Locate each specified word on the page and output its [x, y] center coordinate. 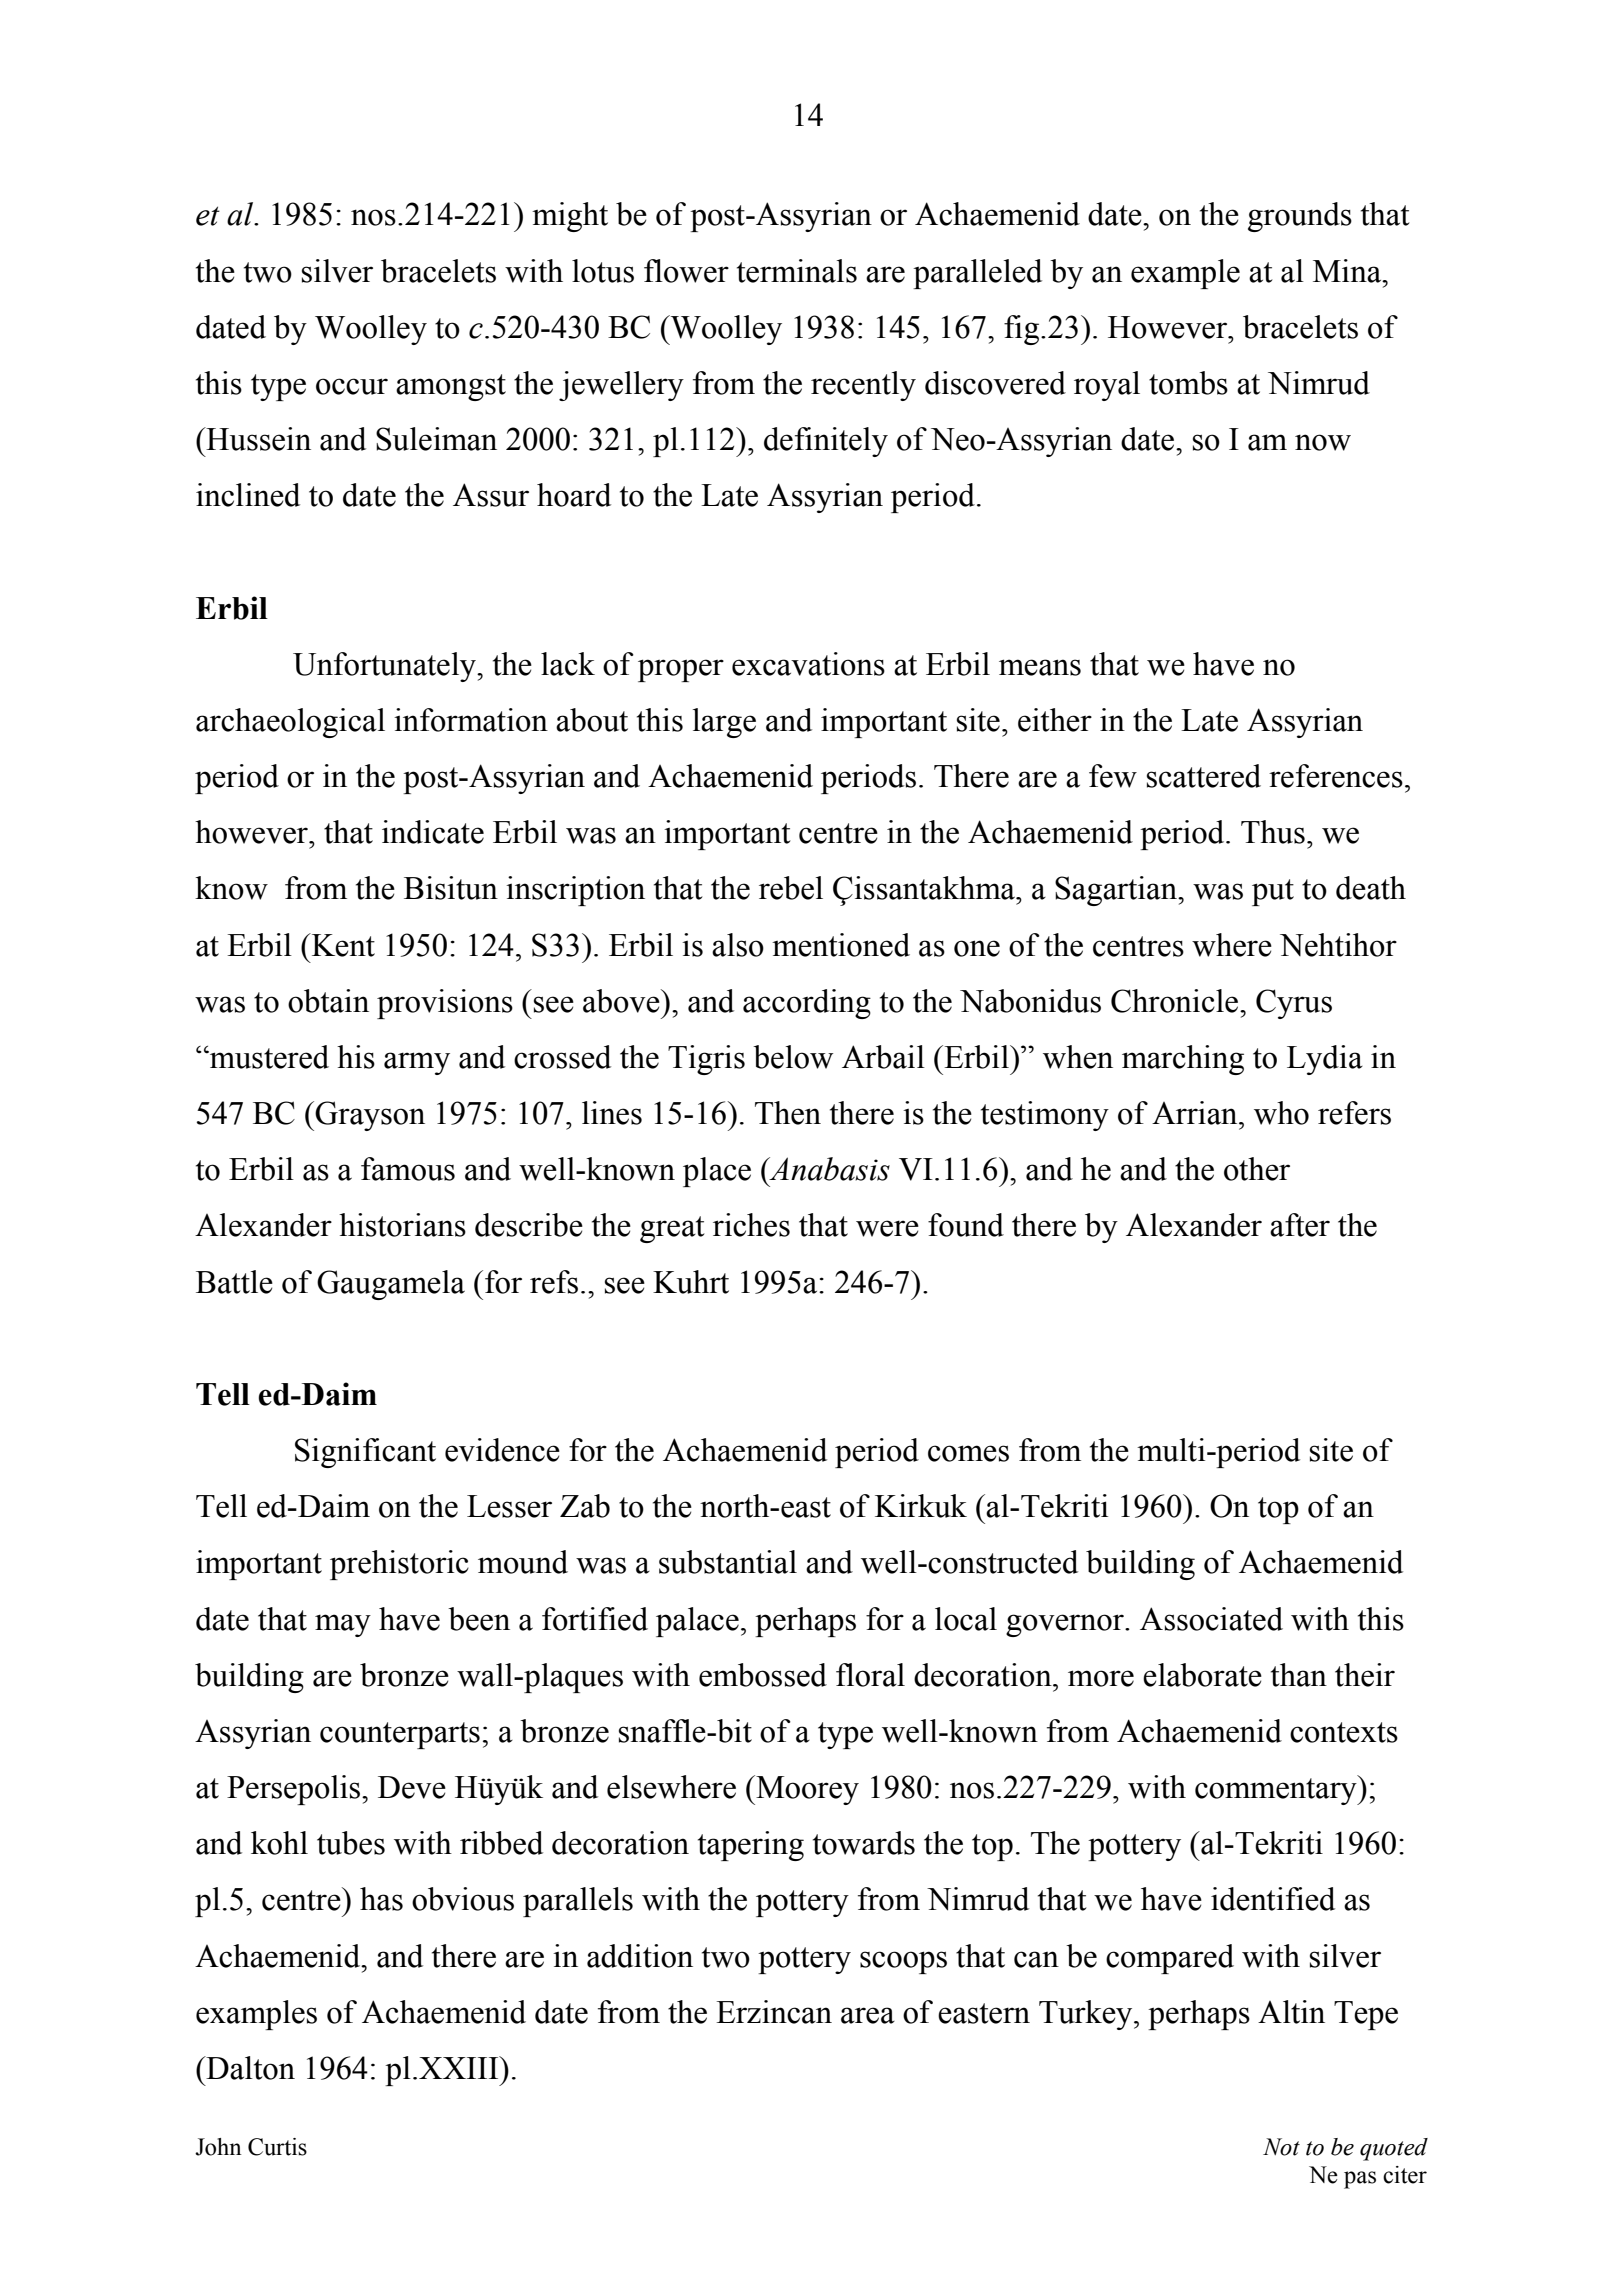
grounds [1300, 217]
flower [686, 271]
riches [751, 1225]
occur [352, 386]
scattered [1204, 776]
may [343, 1625]
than [1299, 1675]
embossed [763, 1675]
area [868, 2015]
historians [402, 1225]
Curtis [277, 2147]
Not [1281, 2147]
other [1257, 1169]
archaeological [290, 723]
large [724, 723]
